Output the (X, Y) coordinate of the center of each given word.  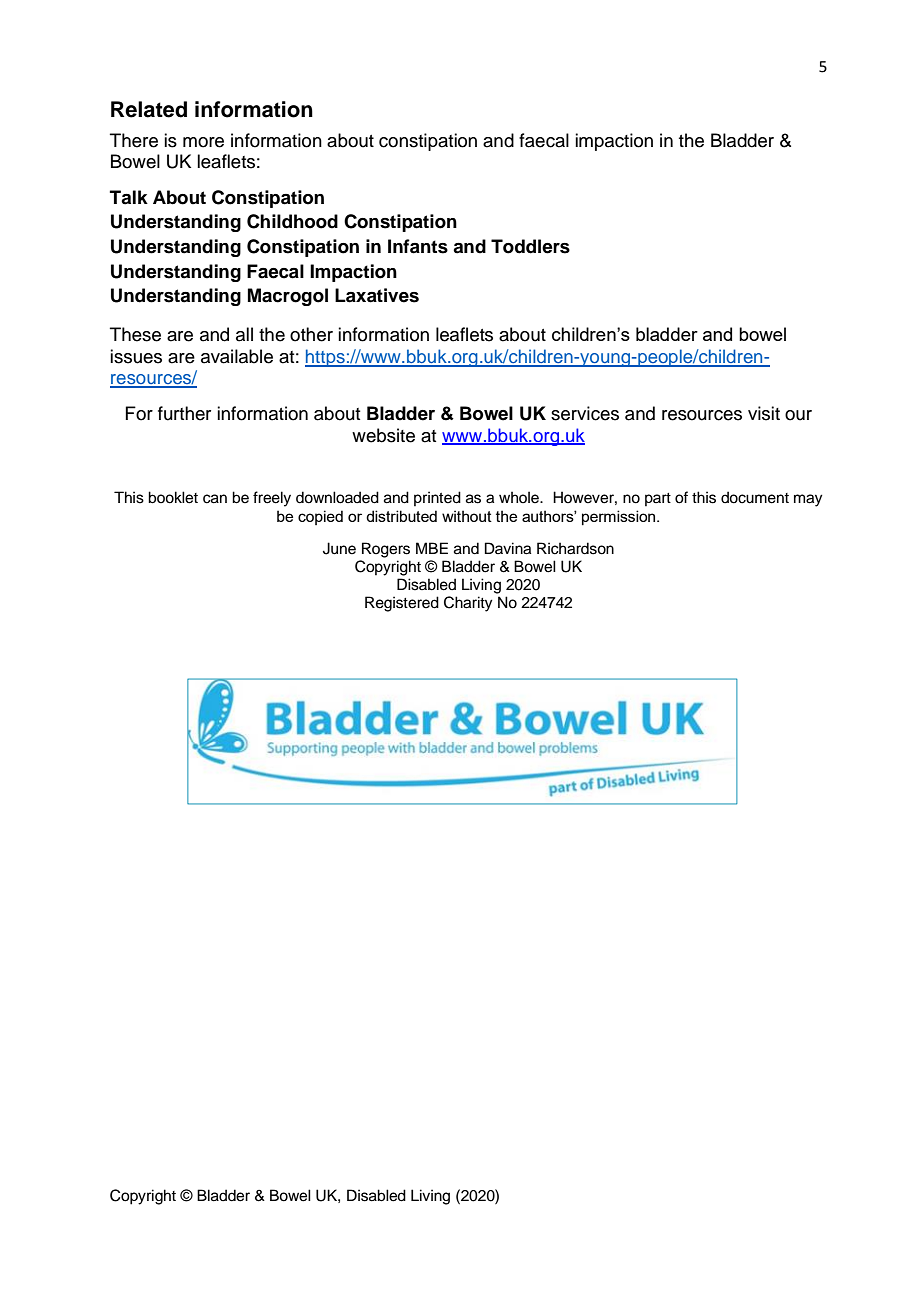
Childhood (292, 221)
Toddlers (530, 246)
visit (764, 413)
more (203, 142)
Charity (468, 604)
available (237, 356)
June (339, 548)
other (311, 334)
